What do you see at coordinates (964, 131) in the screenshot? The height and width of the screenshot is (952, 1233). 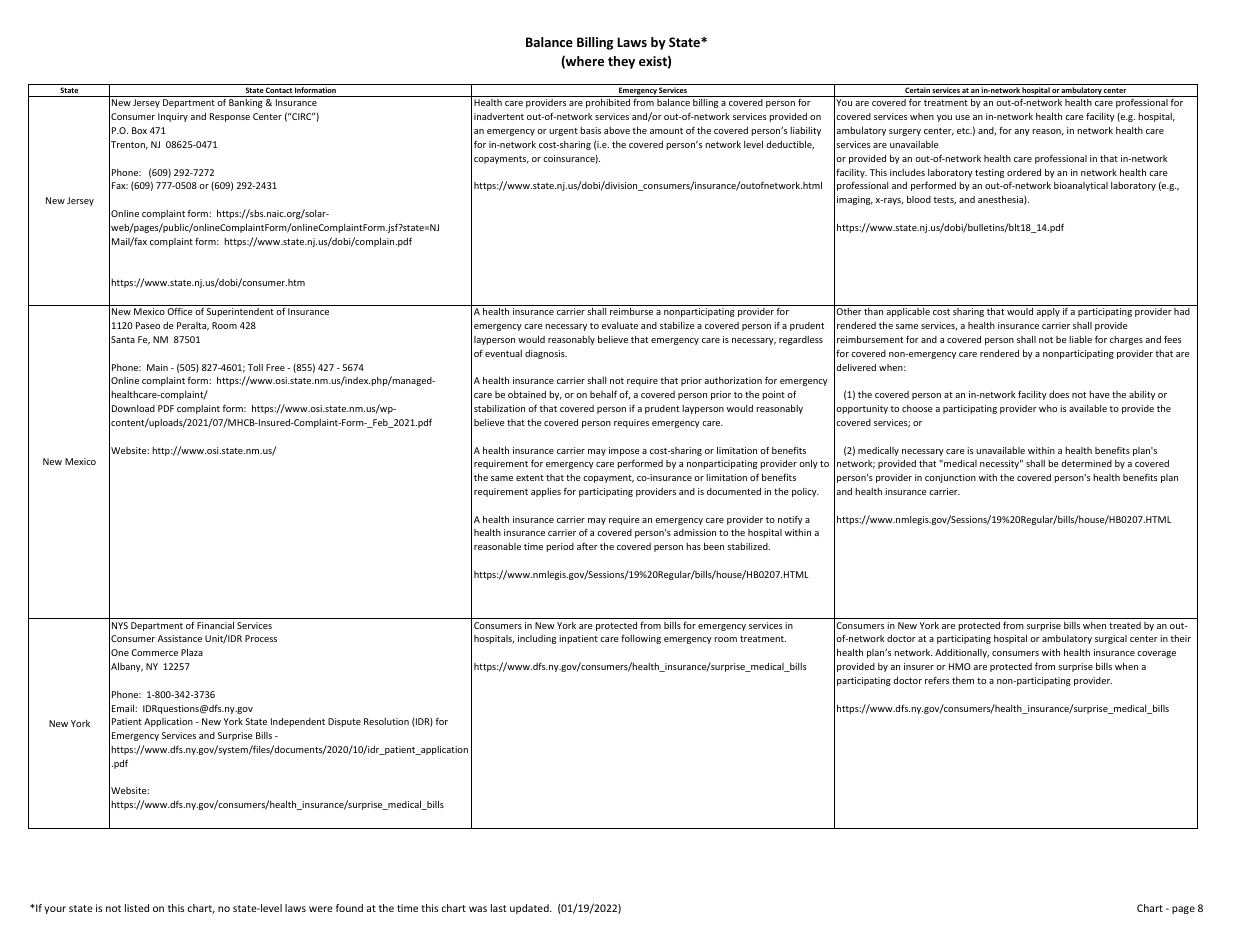 I see `etc` at bounding box center [964, 131].
